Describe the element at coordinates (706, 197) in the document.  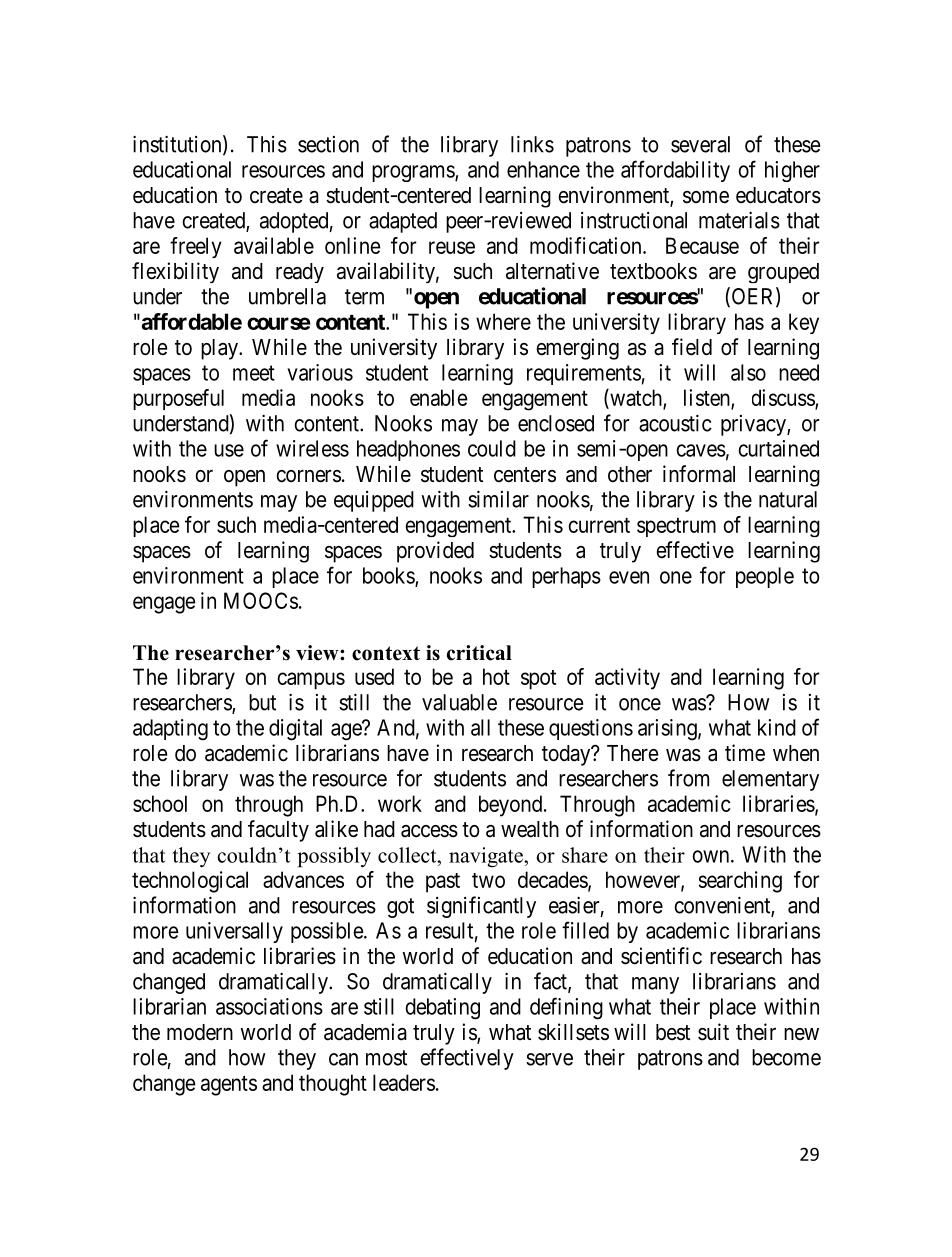
I see `some` at that location.
